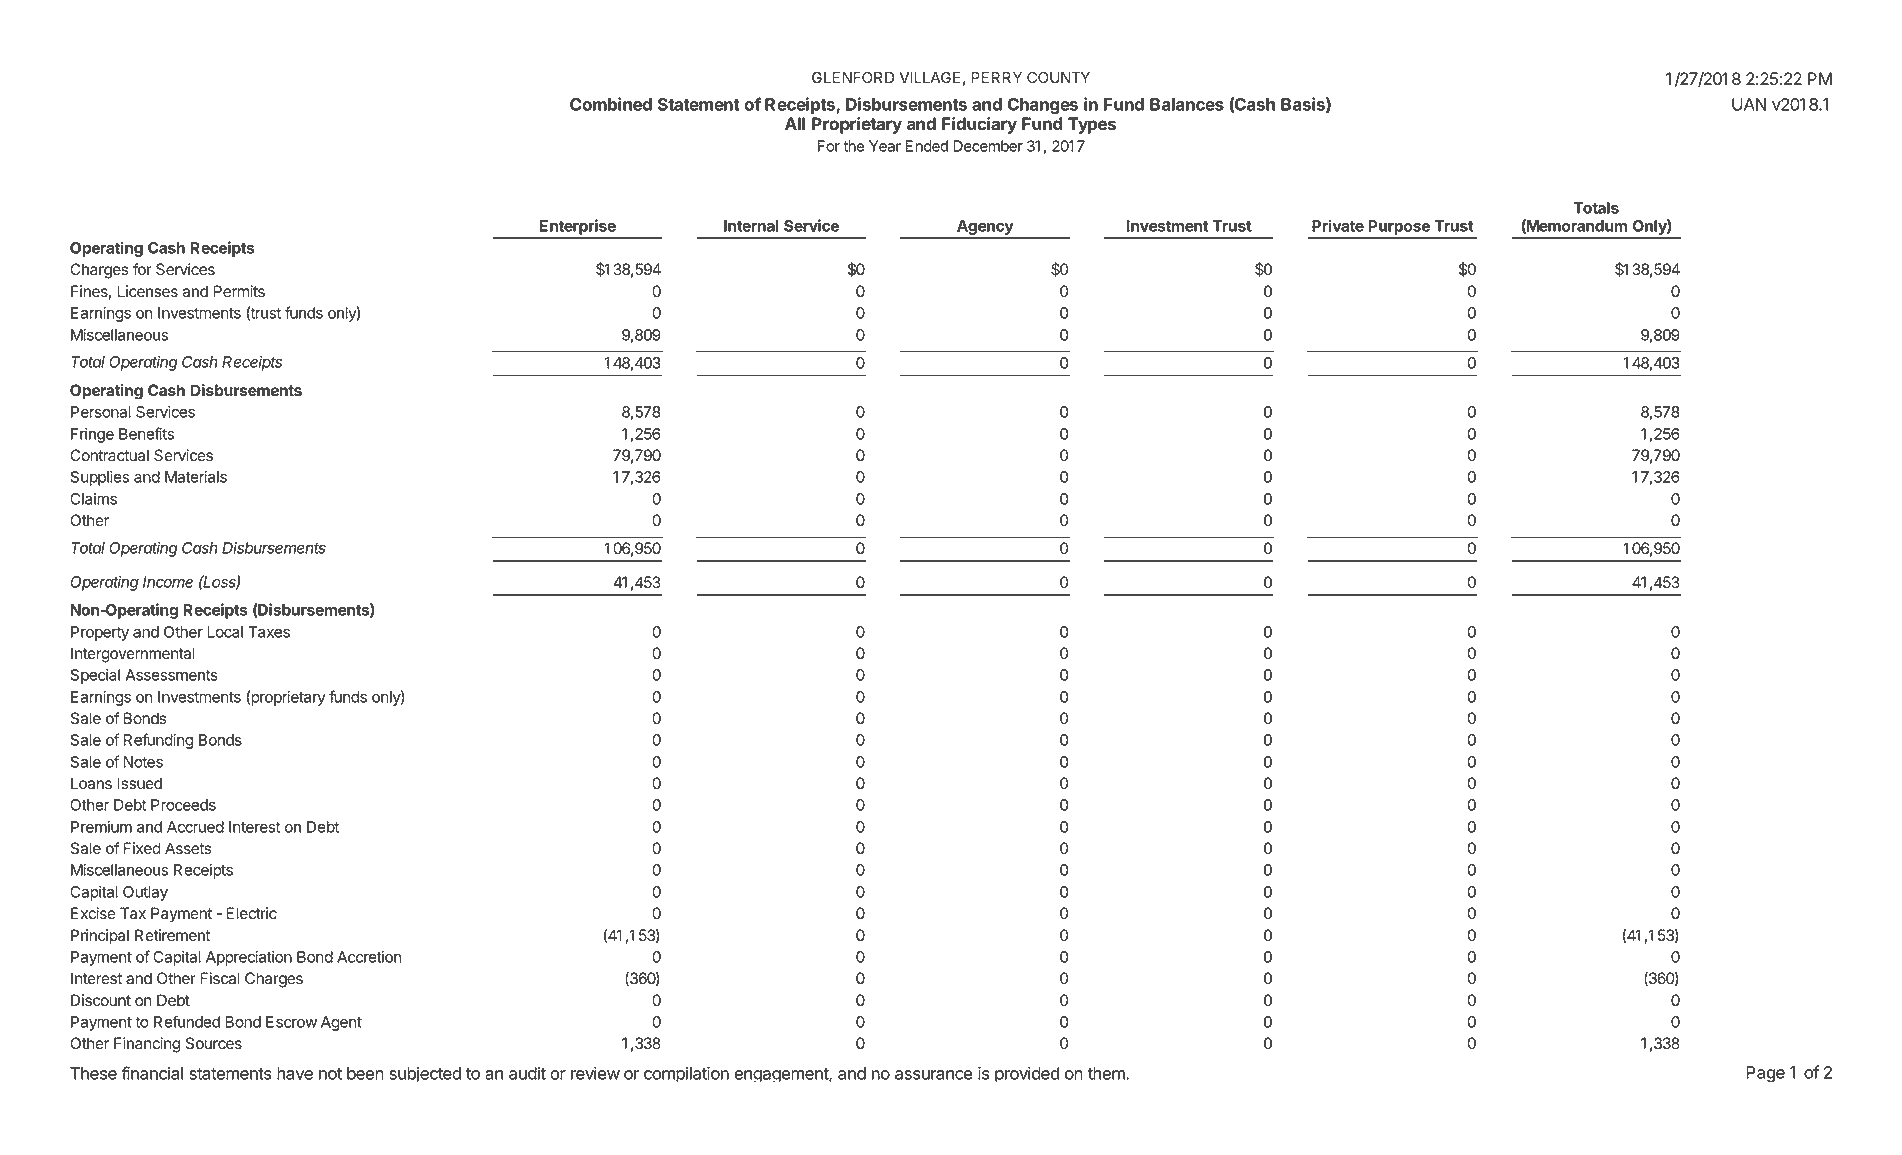 Image resolution: width=1902 pixels, height=1155 pixels. Describe the element at coordinates (1765, 1074) in the page. I see `Page` at that location.
